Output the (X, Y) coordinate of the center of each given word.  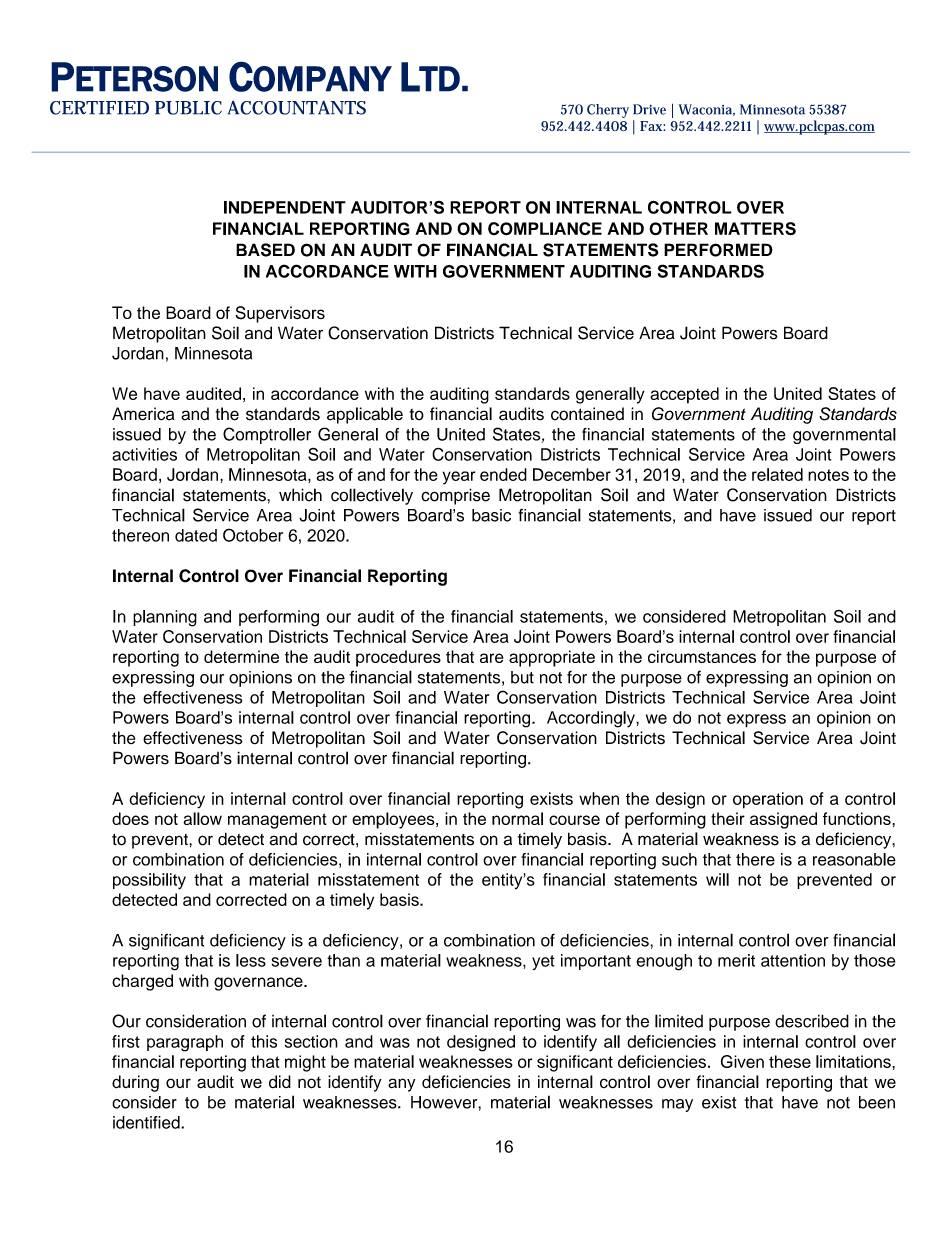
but (522, 677)
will (717, 879)
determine (241, 656)
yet (543, 962)
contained (587, 414)
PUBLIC (188, 108)
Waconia (706, 110)
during (135, 1083)
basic (491, 515)
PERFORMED (718, 250)
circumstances (702, 656)
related (777, 474)
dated (196, 535)
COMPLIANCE (545, 229)
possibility (149, 881)
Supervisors (280, 314)
